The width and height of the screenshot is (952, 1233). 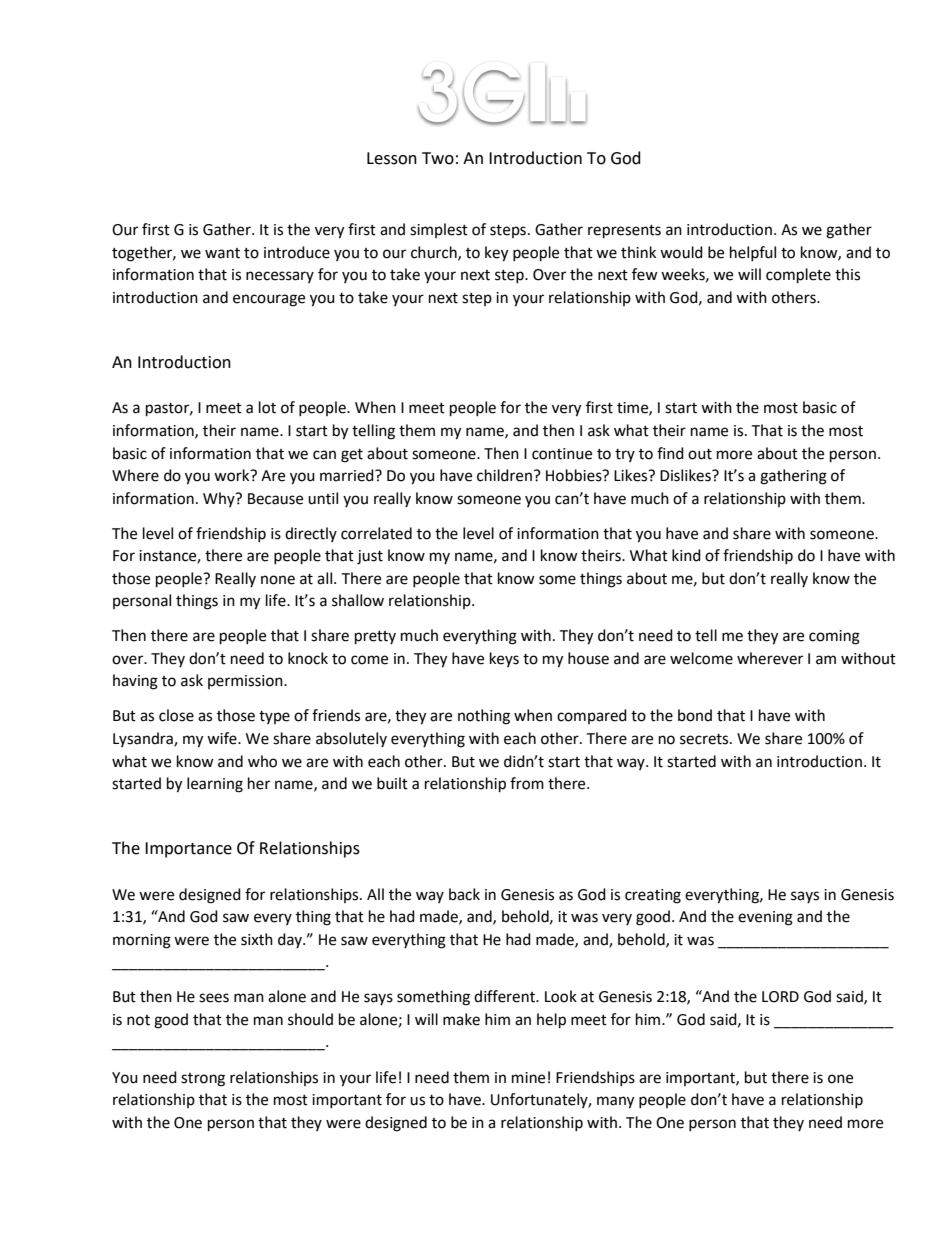 I want to click on strong, so click(x=203, y=1080).
